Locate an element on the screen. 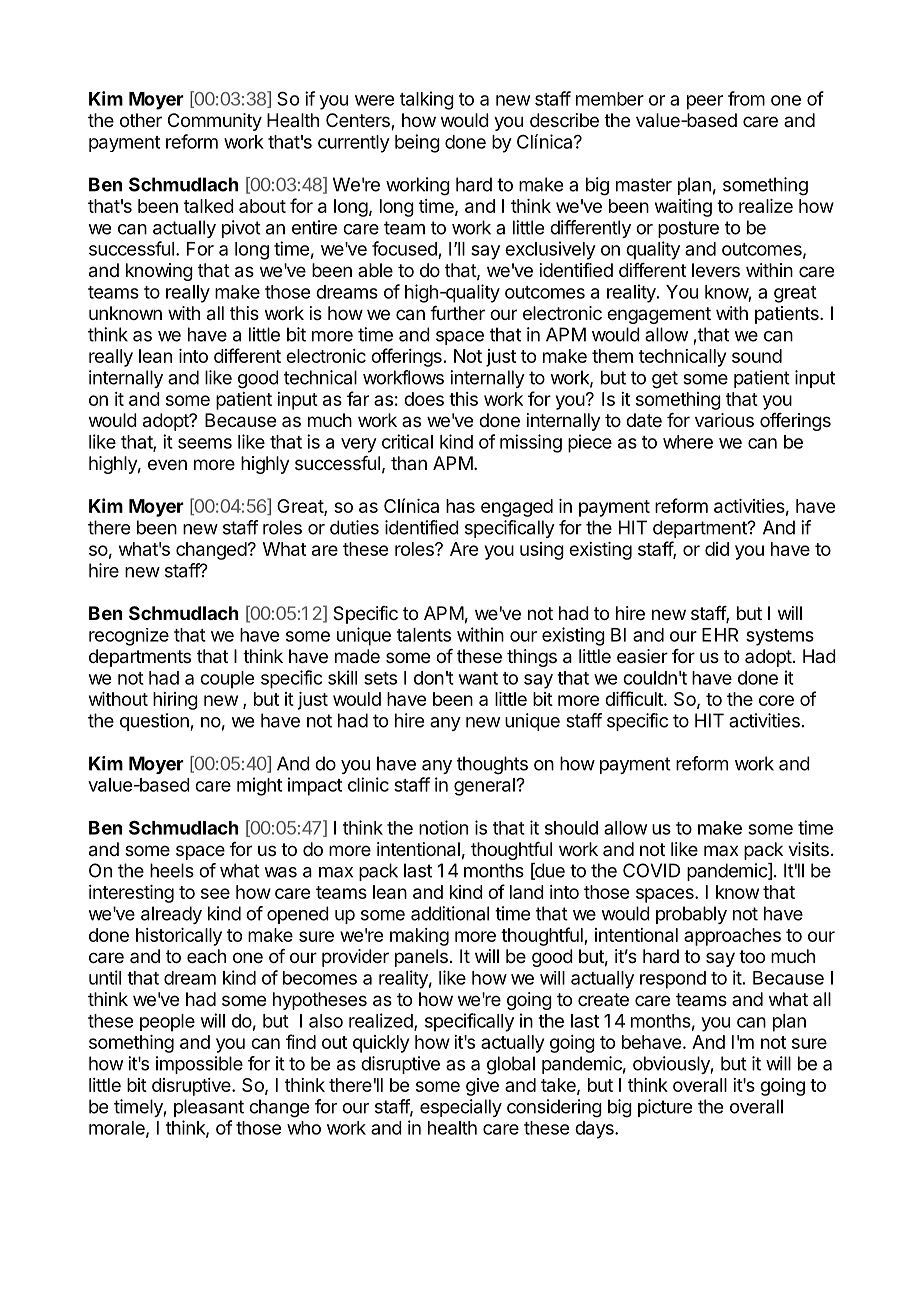 The height and width of the screenshot is (1308, 924). pivot is located at coordinates (241, 229).
